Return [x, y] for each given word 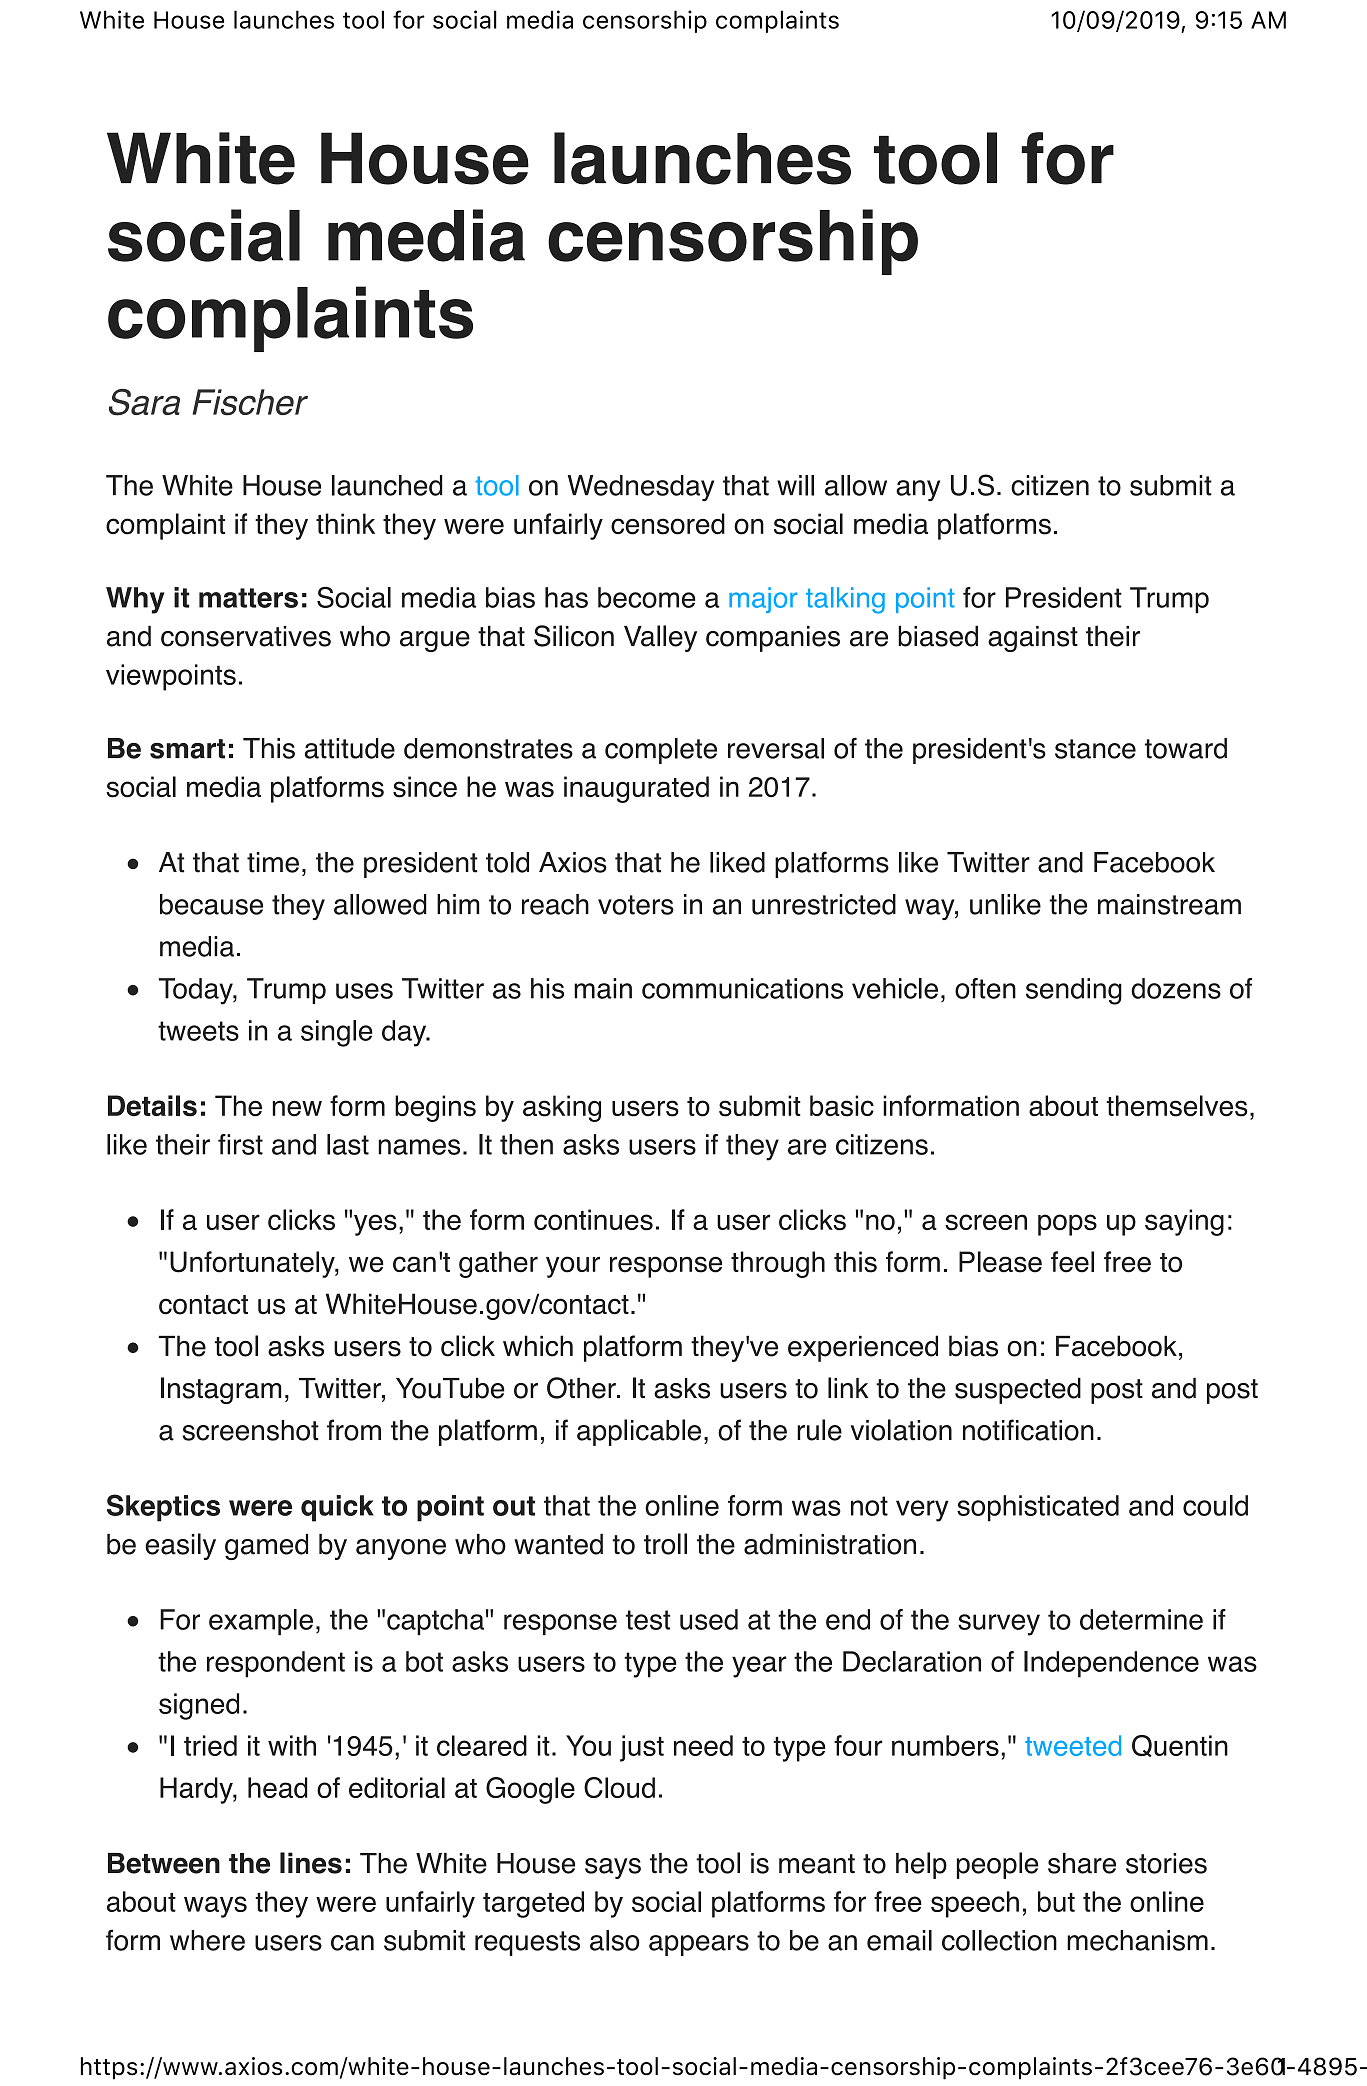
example [261, 1622]
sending [1074, 991]
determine [1141, 1619]
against [1033, 639]
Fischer [250, 402]
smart [187, 749]
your [573, 1267]
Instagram [221, 1390]
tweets [198, 1031]
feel [1072, 1262]
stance [1095, 749]
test [648, 1620]
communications [742, 988]
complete [661, 751]
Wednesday [641, 488]
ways [215, 1907]
